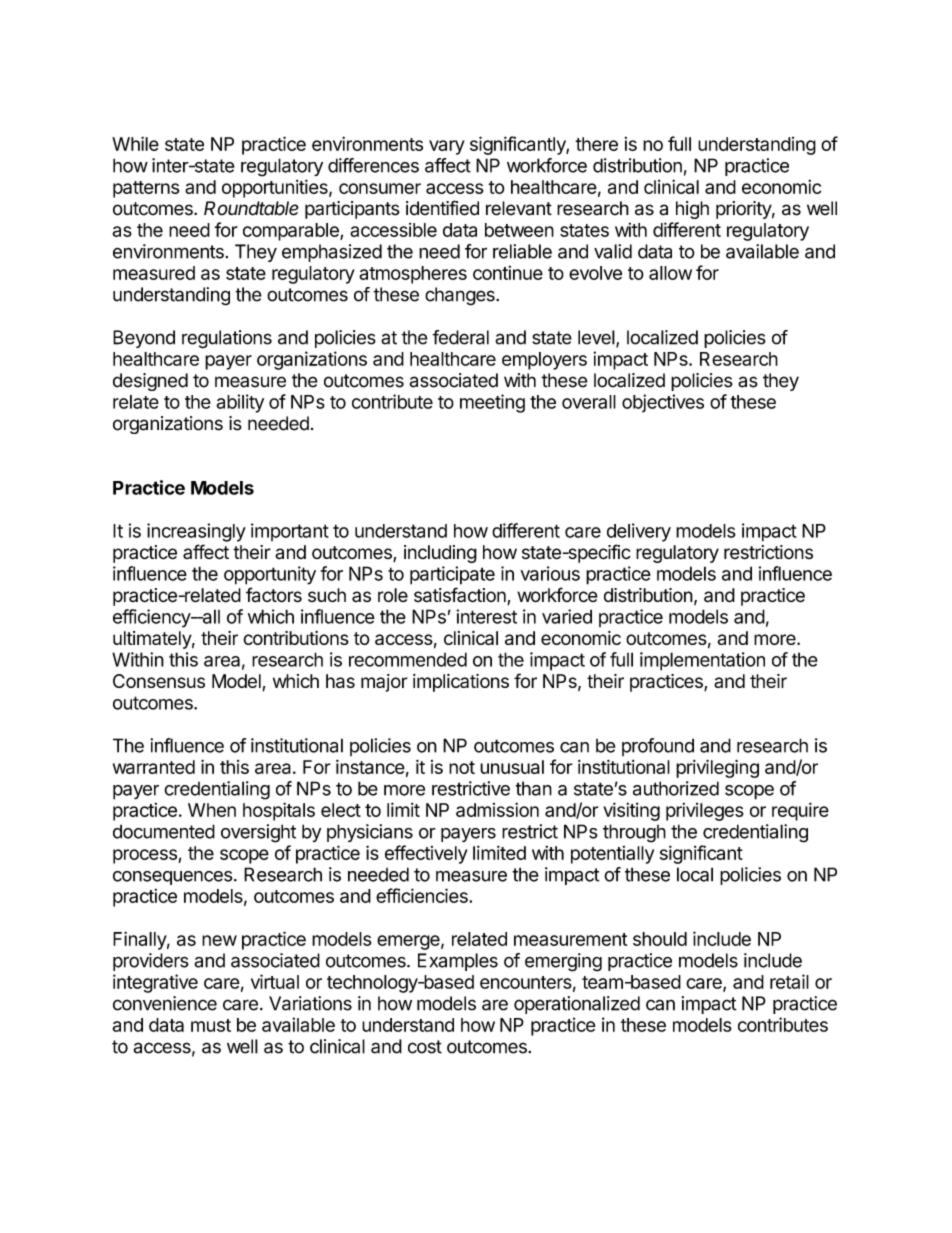 This page has height=1233, width=952. I want to click on ability, so click(240, 403).
